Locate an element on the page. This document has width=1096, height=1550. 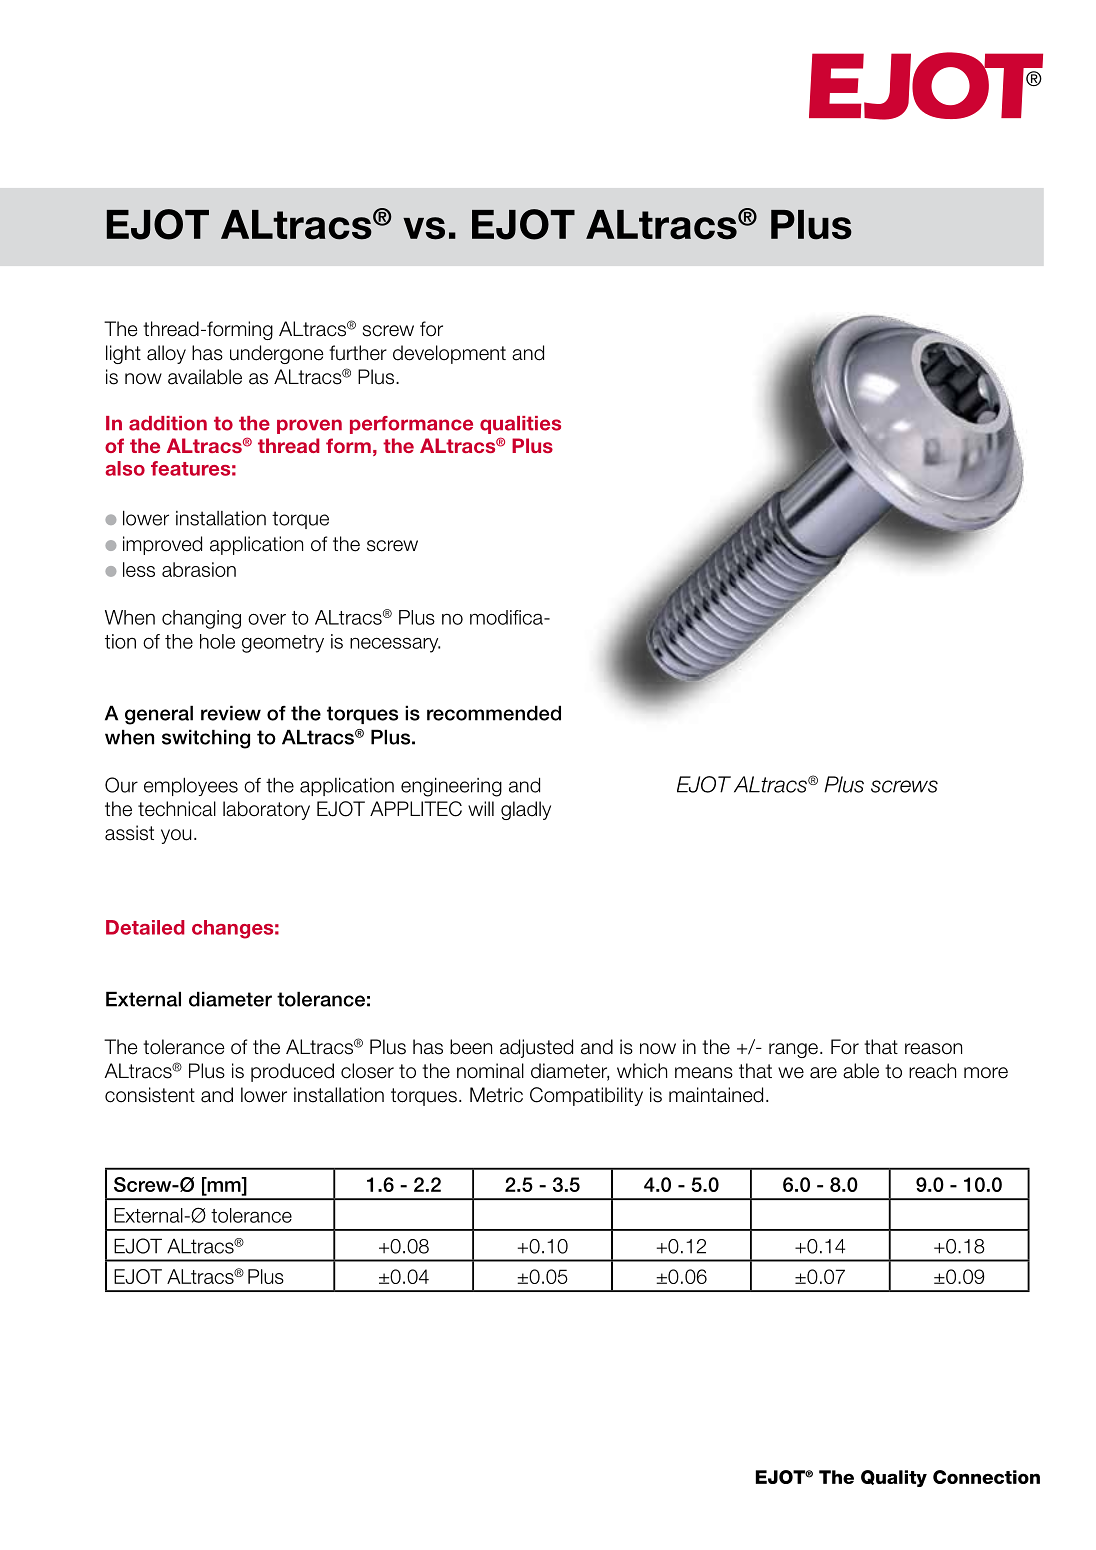
will is located at coordinates (481, 808).
